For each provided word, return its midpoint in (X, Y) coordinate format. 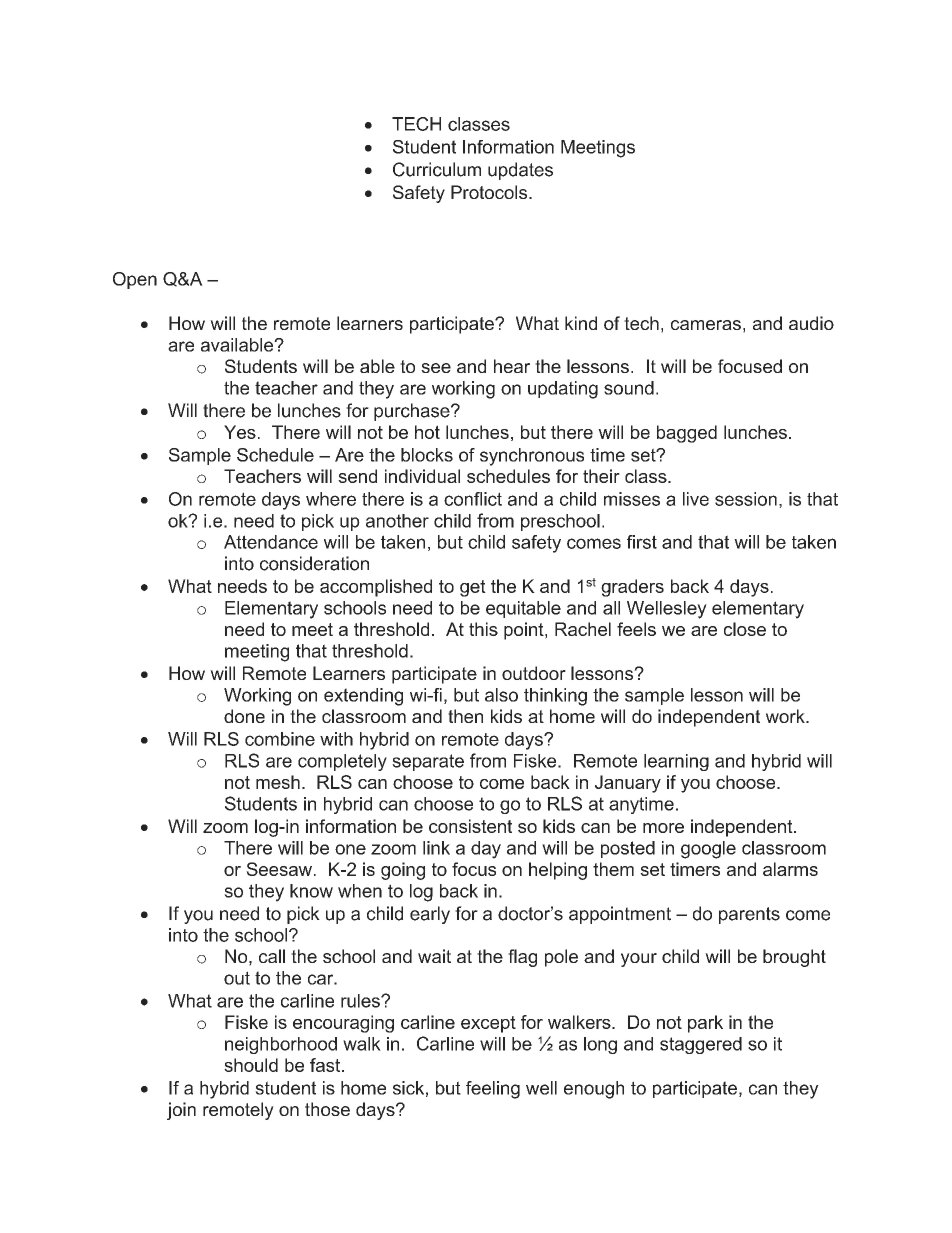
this (483, 629)
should (251, 1065)
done (244, 716)
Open (135, 280)
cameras (706, 325)
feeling (493, 1090)
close (745, 629)
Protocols (490, 192)
